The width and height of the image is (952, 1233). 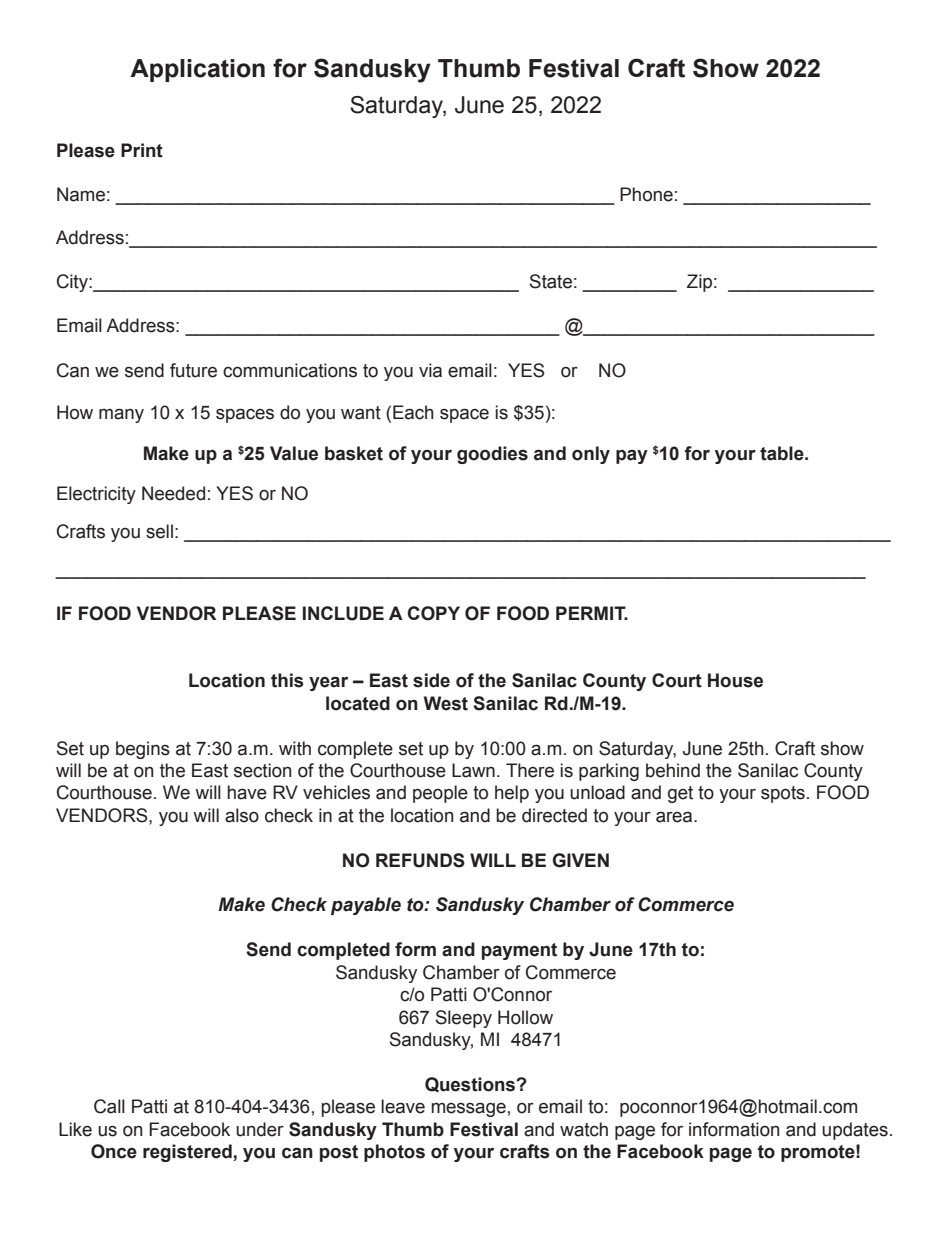 What do you see at coordinates (430, 370) in the image?
I see `via` at bounding box center [430, 370].
